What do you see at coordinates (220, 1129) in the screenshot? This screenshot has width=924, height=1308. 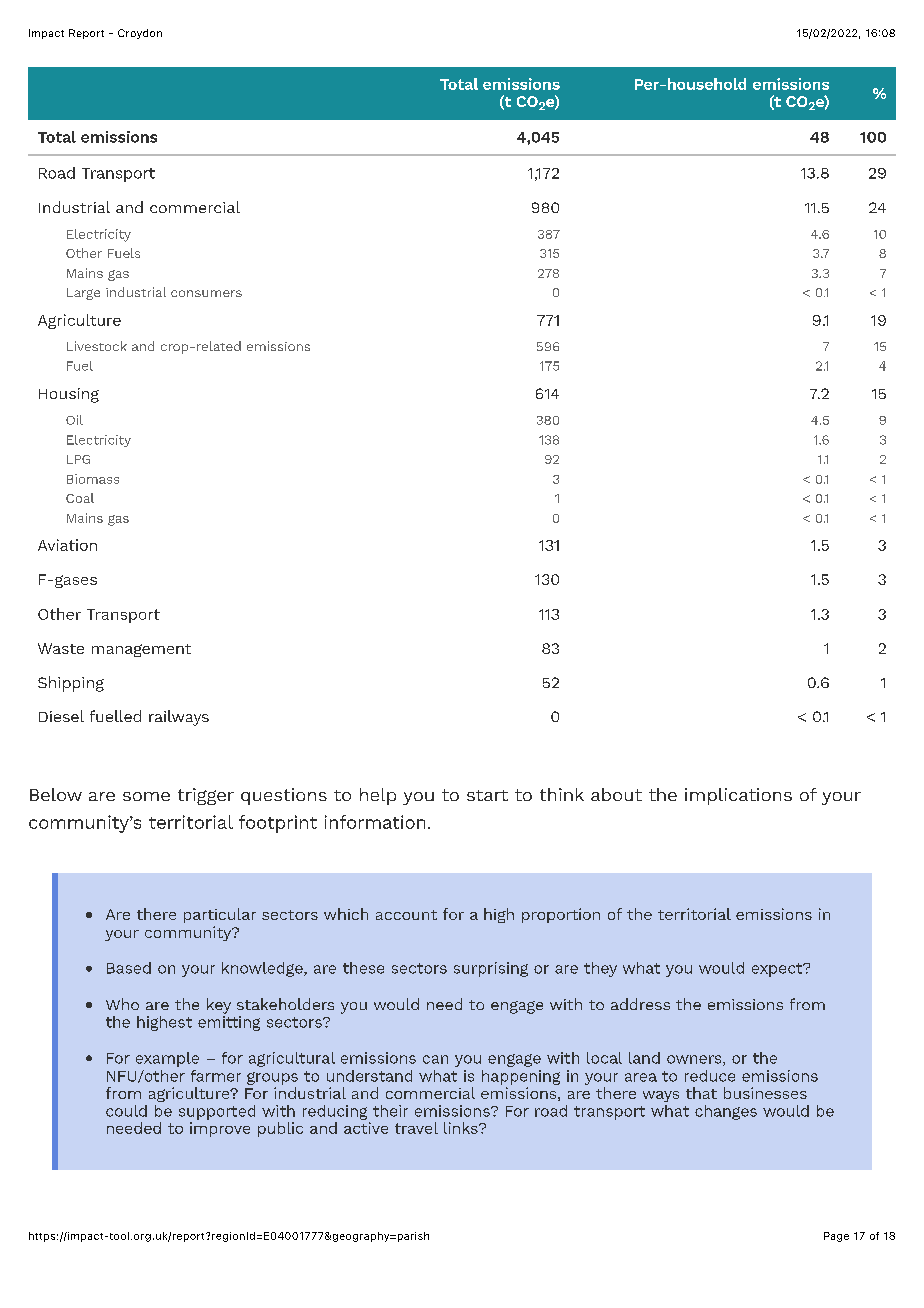 I see `improve` at bounding box center [220, 1129].
